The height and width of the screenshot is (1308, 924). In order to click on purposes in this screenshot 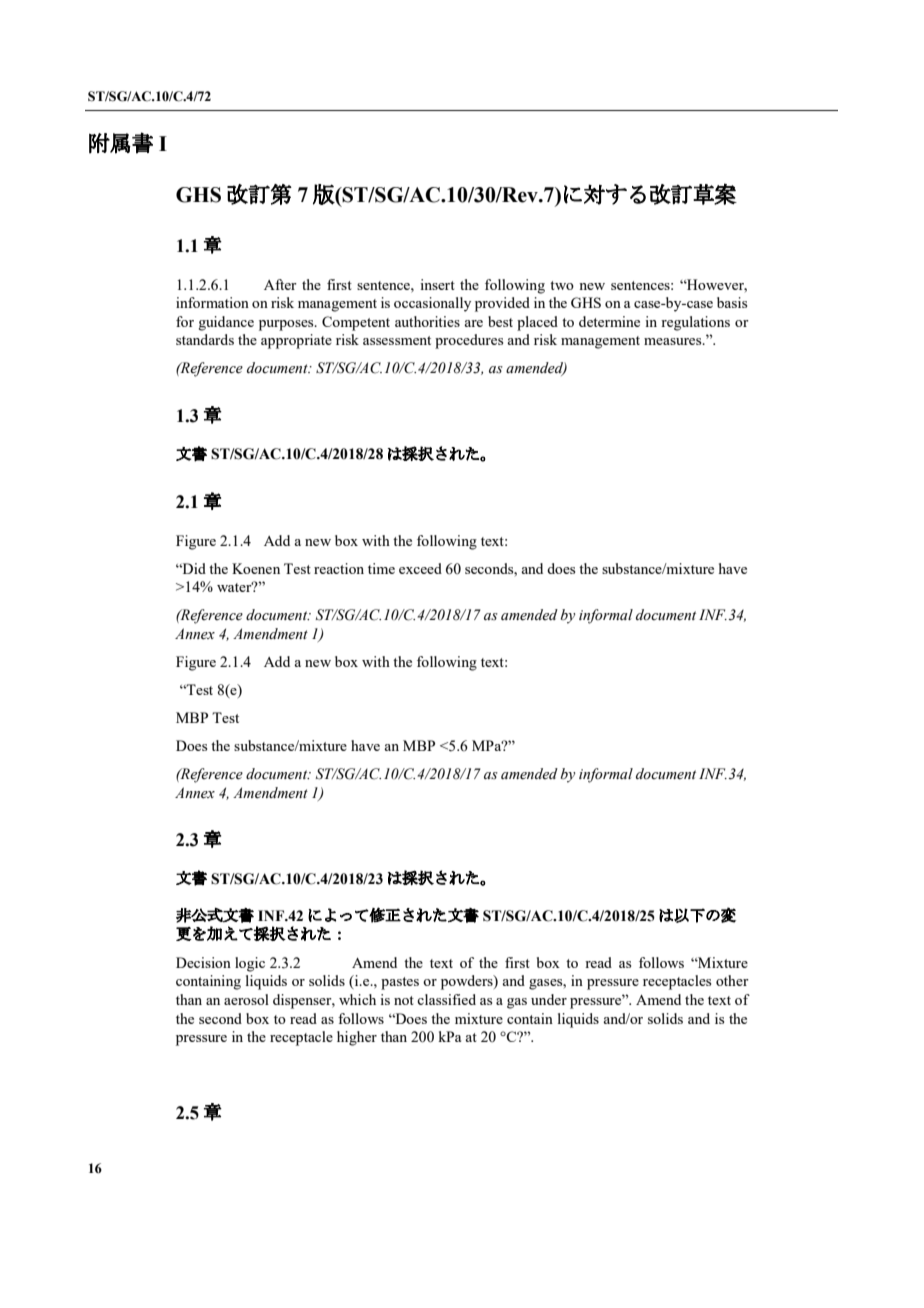, I will do `click(287, 325)`.
